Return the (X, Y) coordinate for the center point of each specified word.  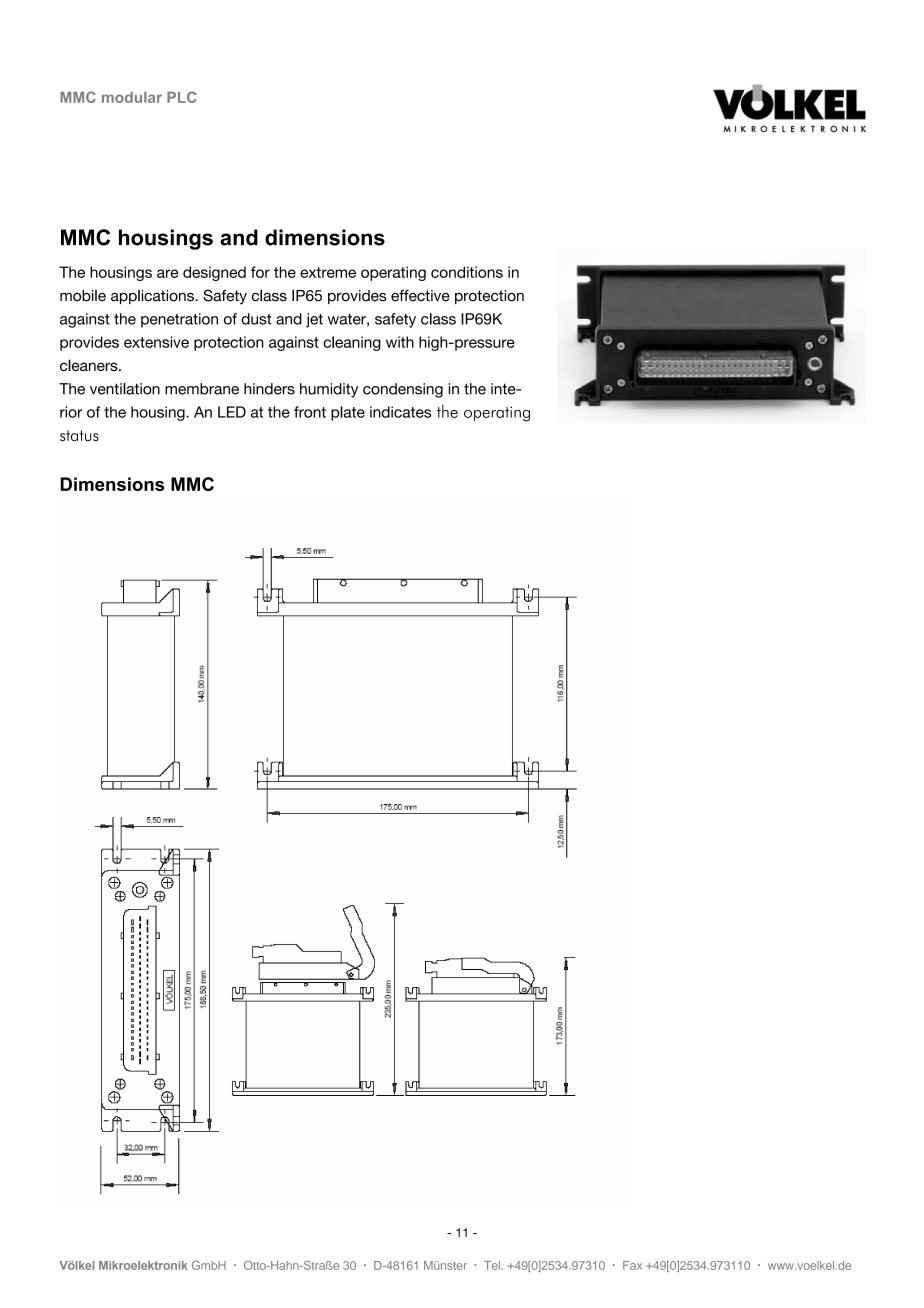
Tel (492, 1265)
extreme (328, 272)
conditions (467, 272)
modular (132, 97)
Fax (632, 1265)
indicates (400, 412)
